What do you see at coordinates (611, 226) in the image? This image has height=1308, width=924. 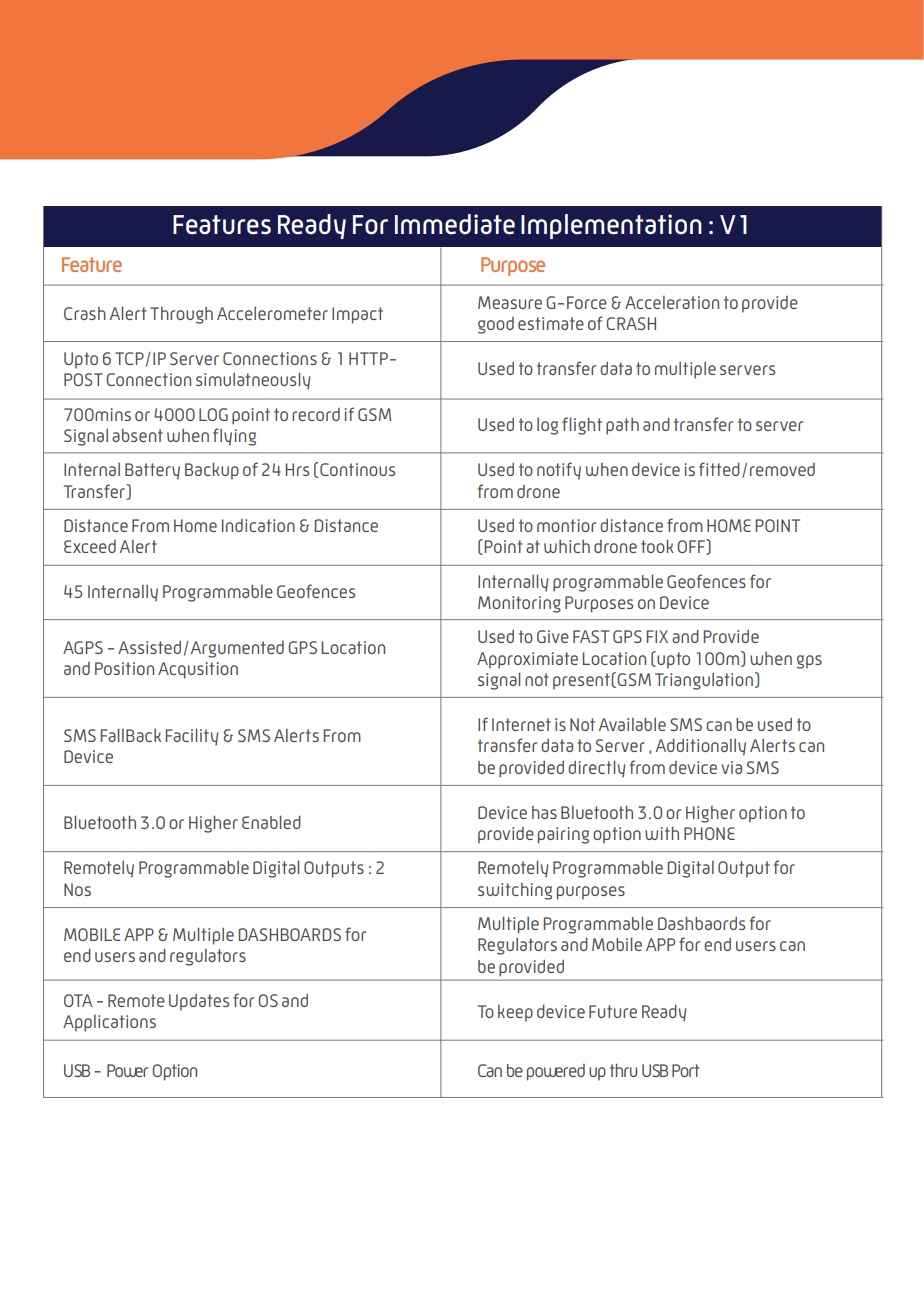 I see `Implementation` at bounding box center [611, 226].
